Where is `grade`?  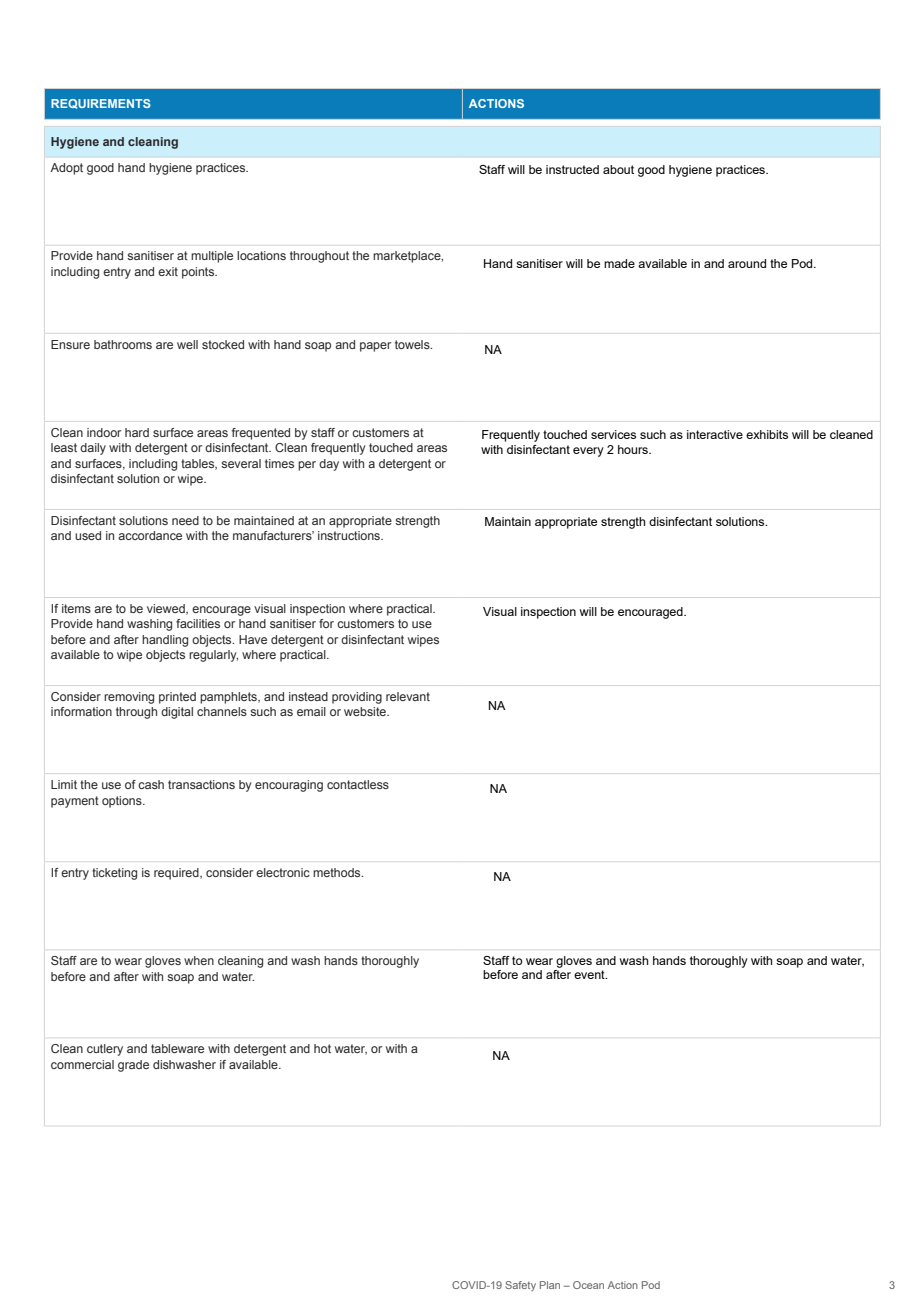 grade is located at coordinates (133, 1066).
